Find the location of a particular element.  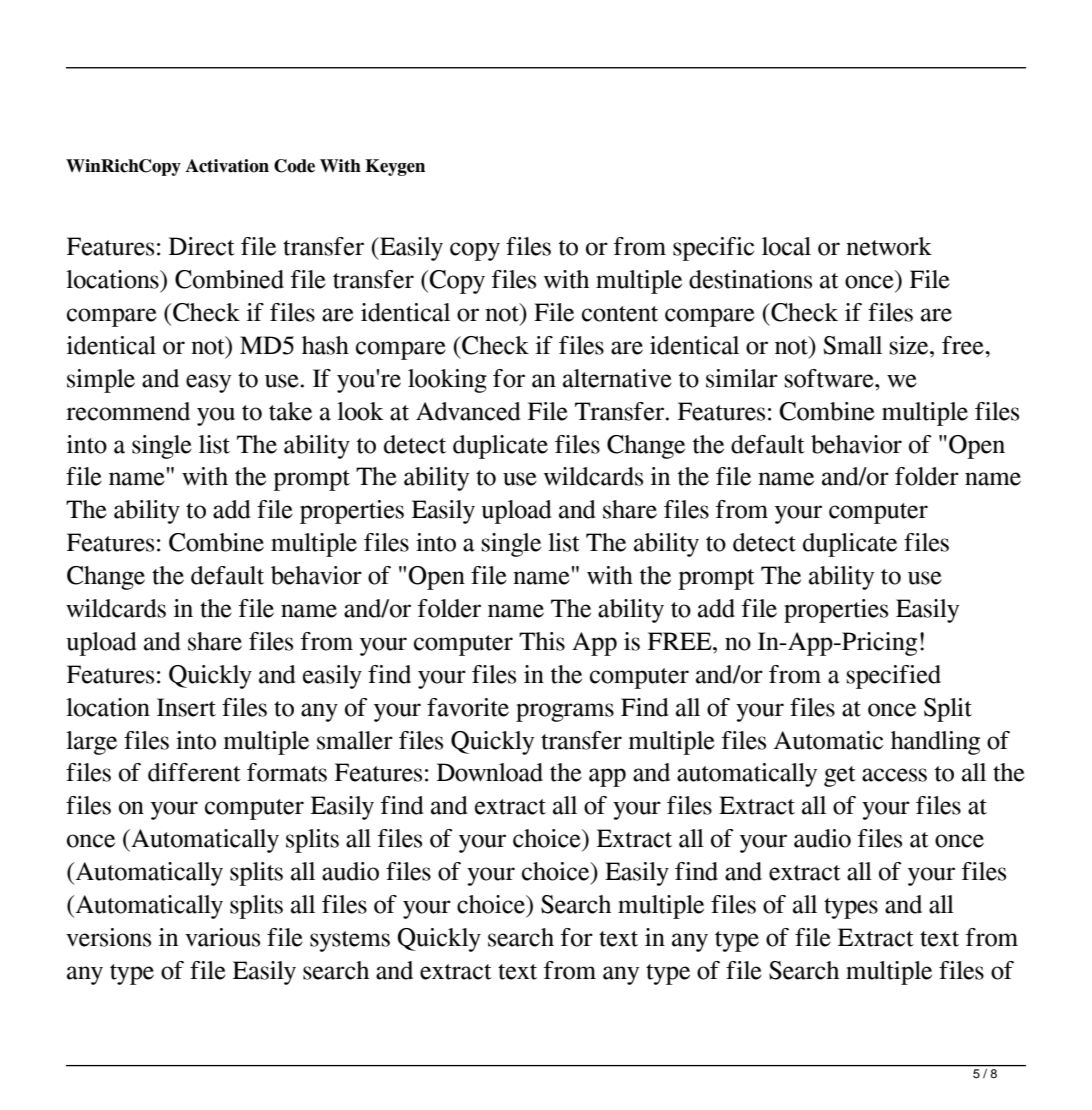

systems is located at coordinates (350, 941).
